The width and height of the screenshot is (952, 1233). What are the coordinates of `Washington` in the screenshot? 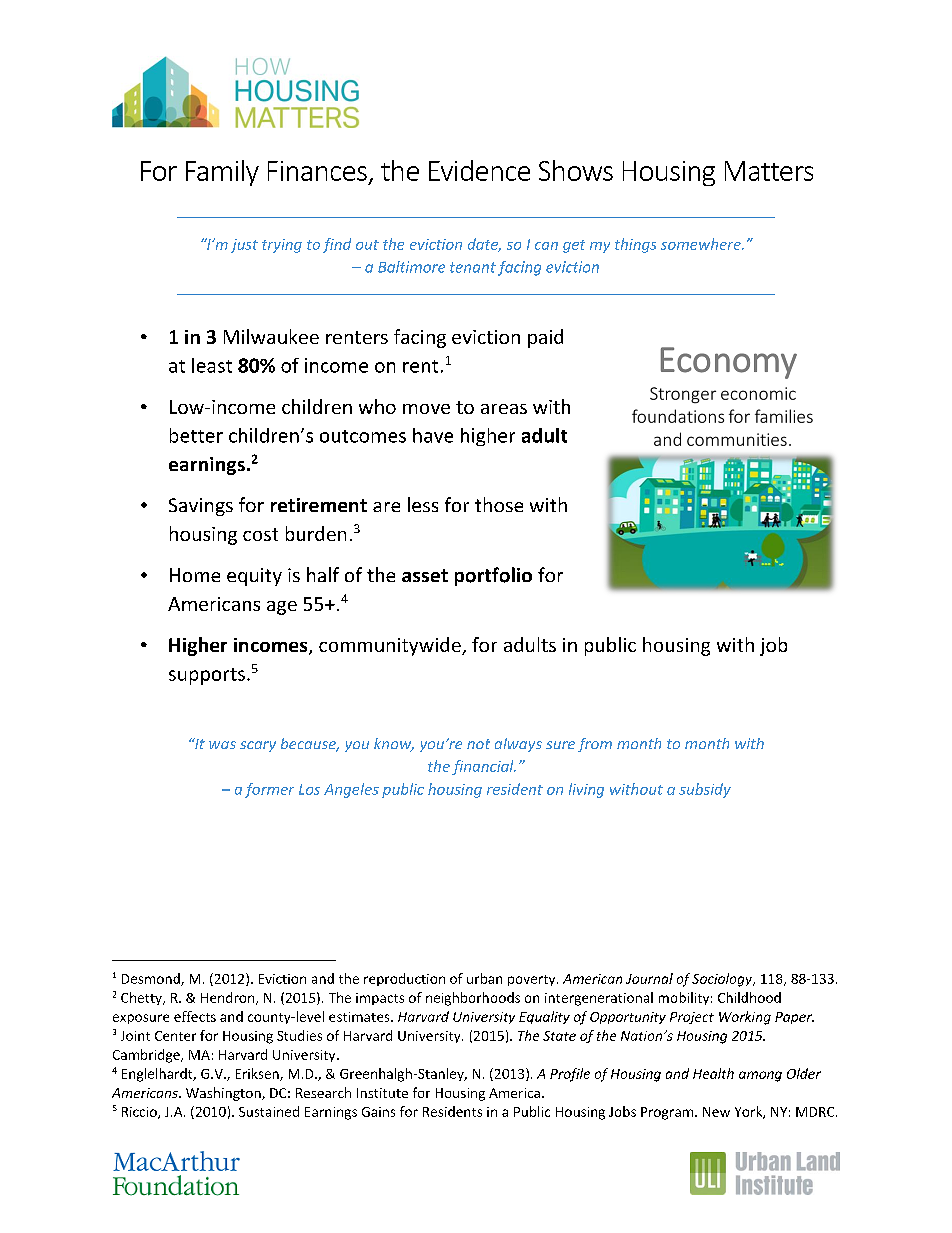 It's located at (224, 1094).
